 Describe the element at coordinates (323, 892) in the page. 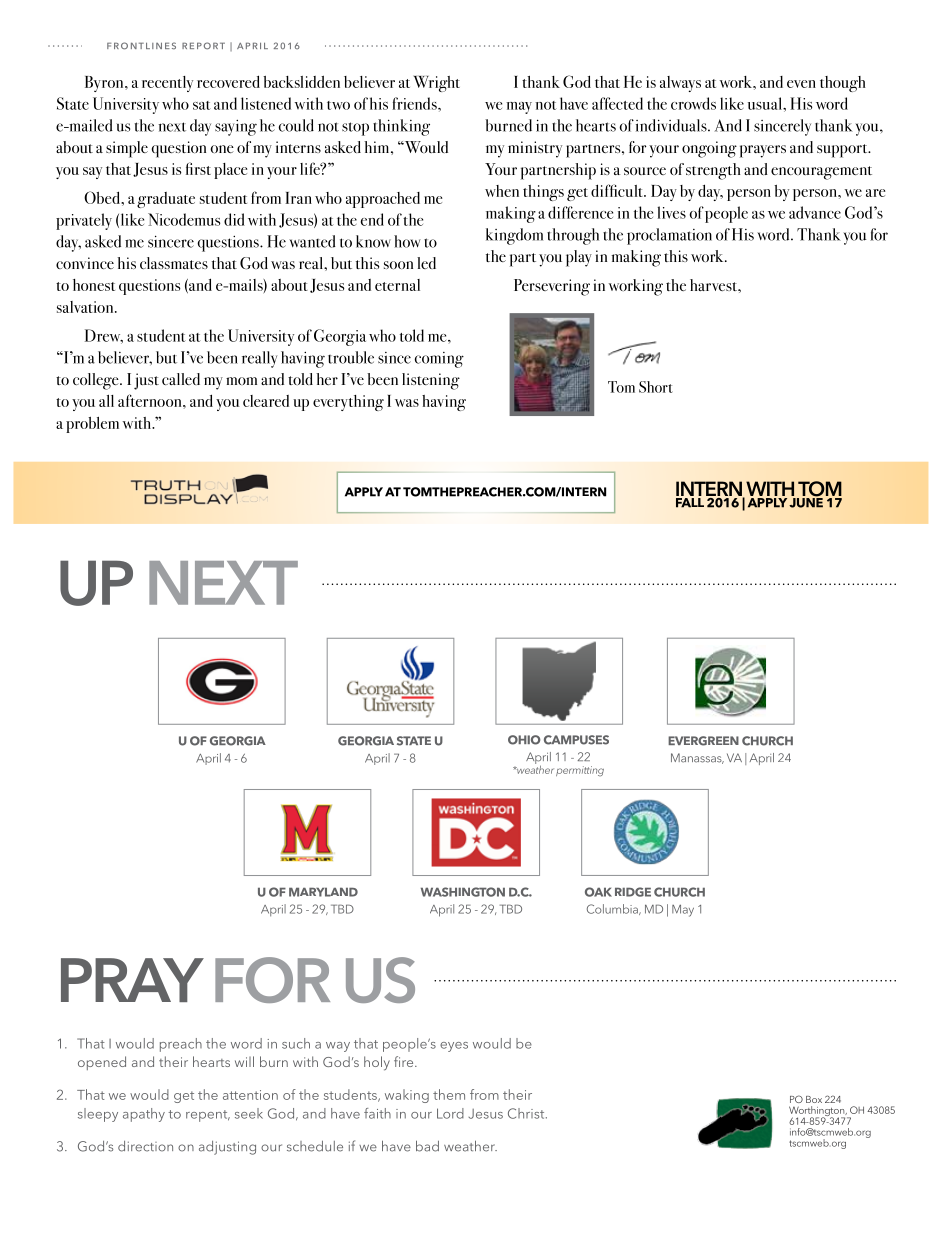

I see `MARYLAND` at that location.
